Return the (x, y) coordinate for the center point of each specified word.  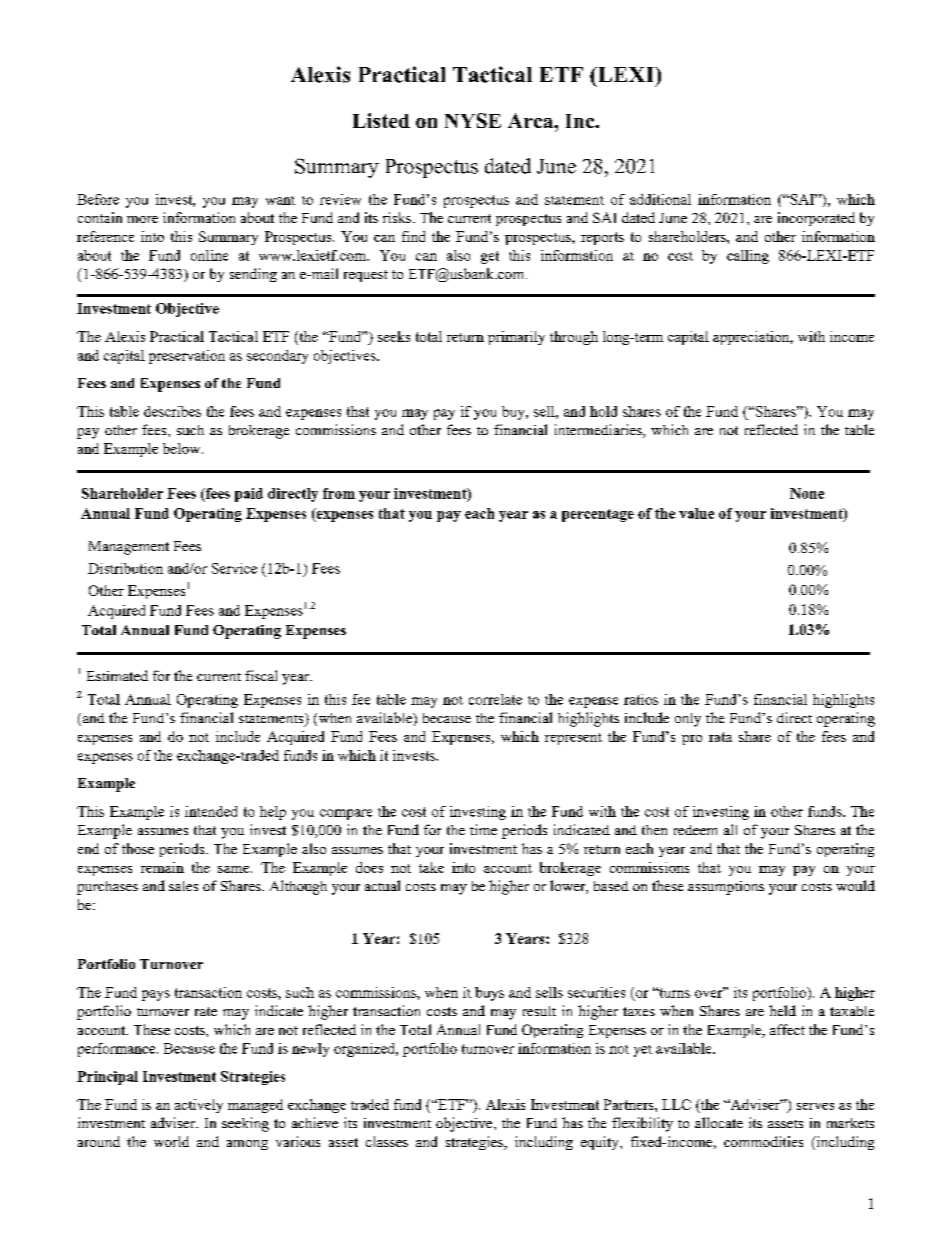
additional (660, 199)
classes (387, 1141)
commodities (763, 1141)
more (142, 219)
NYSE (473, 120)
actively (199, 1106)
